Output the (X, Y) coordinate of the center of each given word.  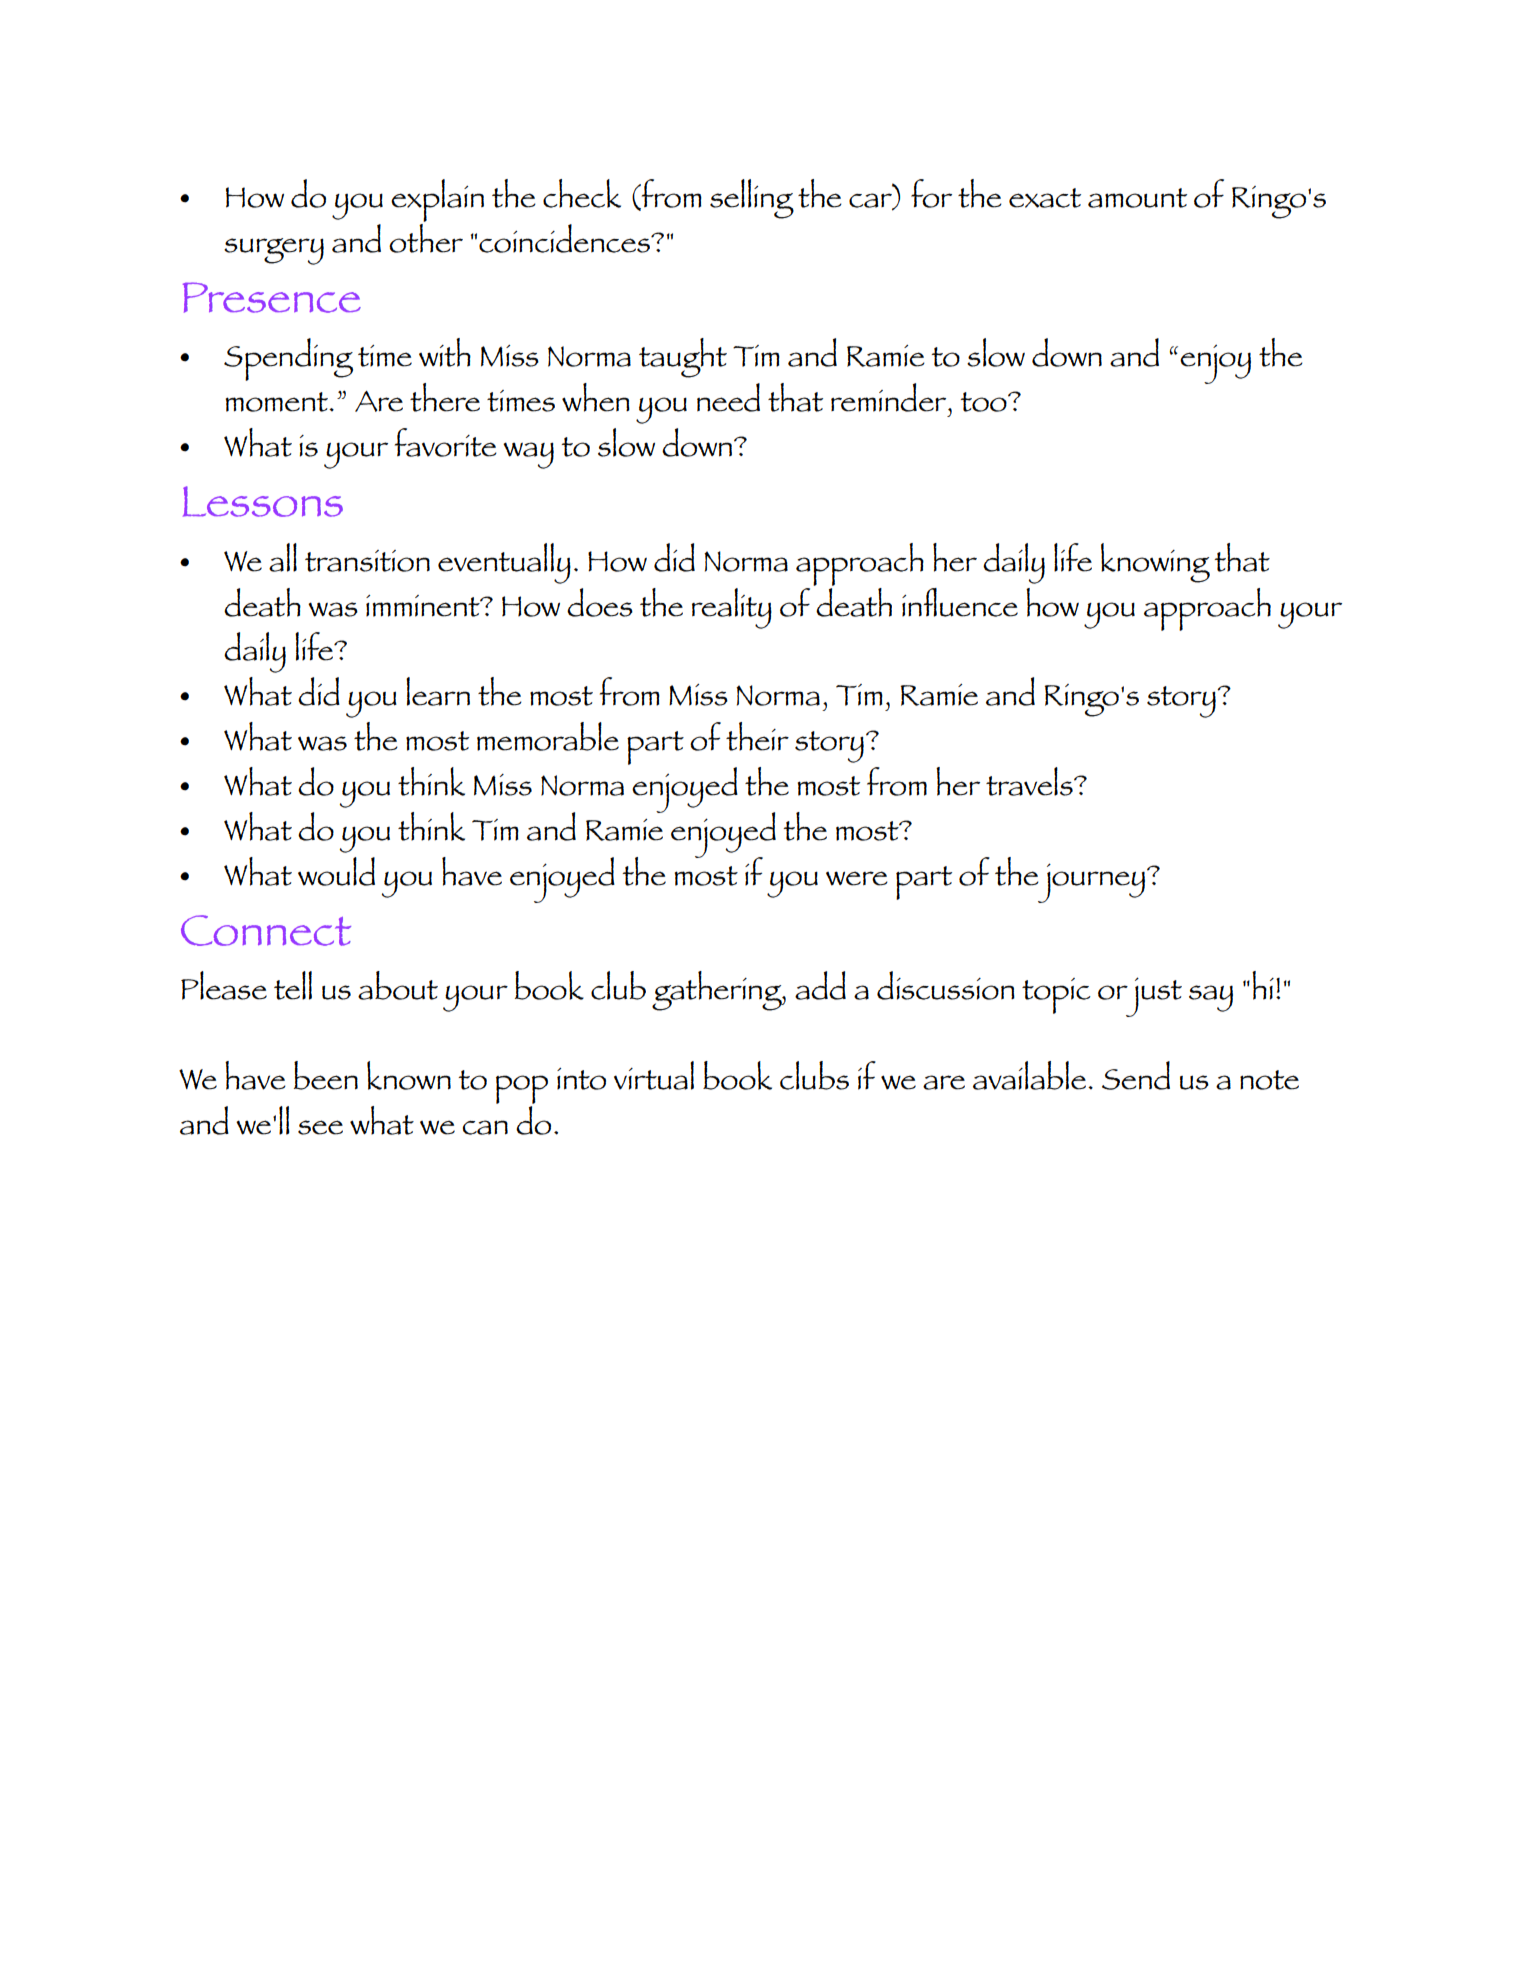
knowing (1155, 563)
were (857, 878)
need (728, 397)
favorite (446, 442)
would (336, 871)
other (426, 237)
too (984, 402)
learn (438, 691)
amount (1137, 198)
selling (752, 199)
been (326, 1075)
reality (732, 608)
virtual (654, 1075)
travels (1030, 781)
